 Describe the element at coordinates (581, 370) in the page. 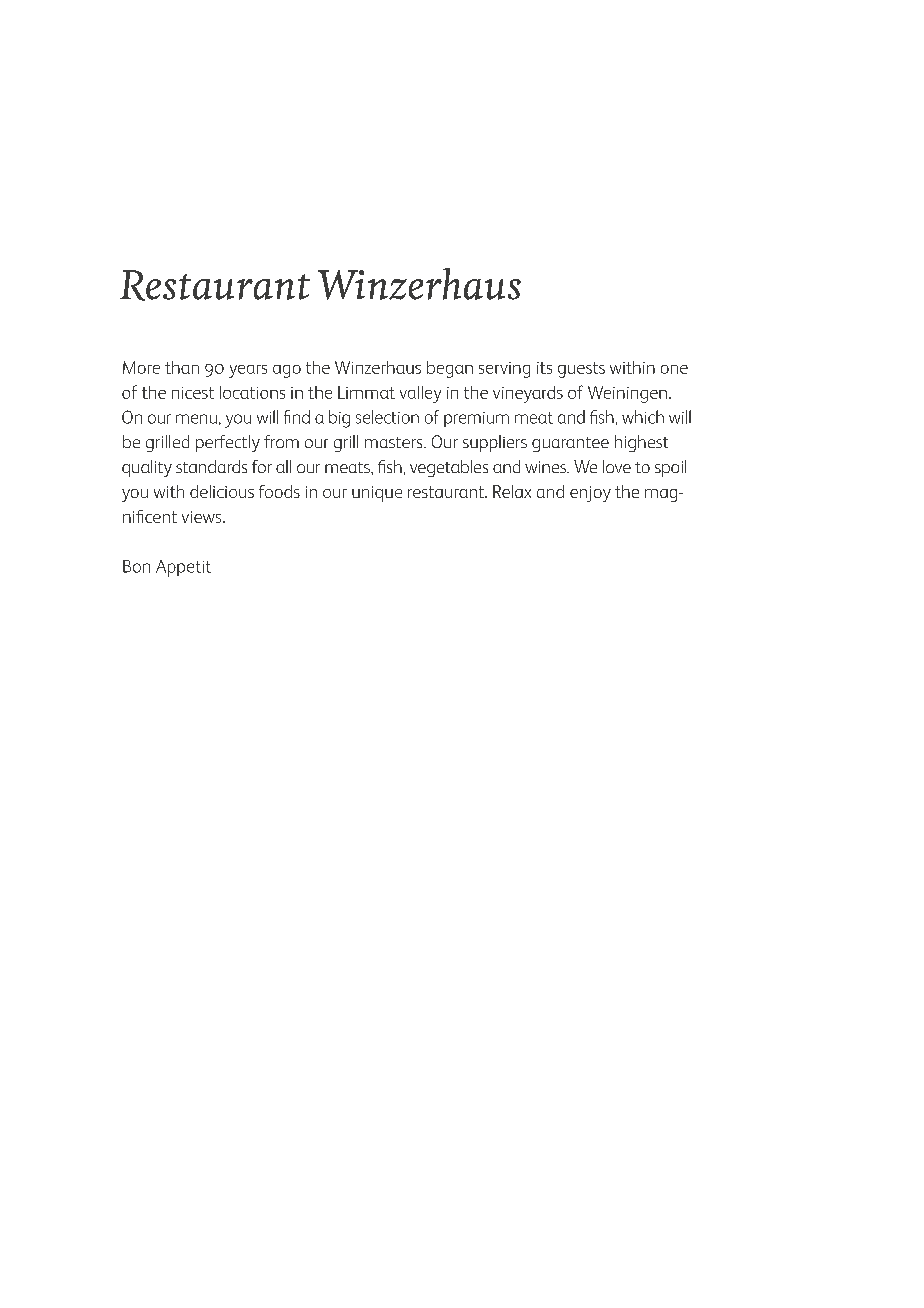

I see `guests` at that location.
